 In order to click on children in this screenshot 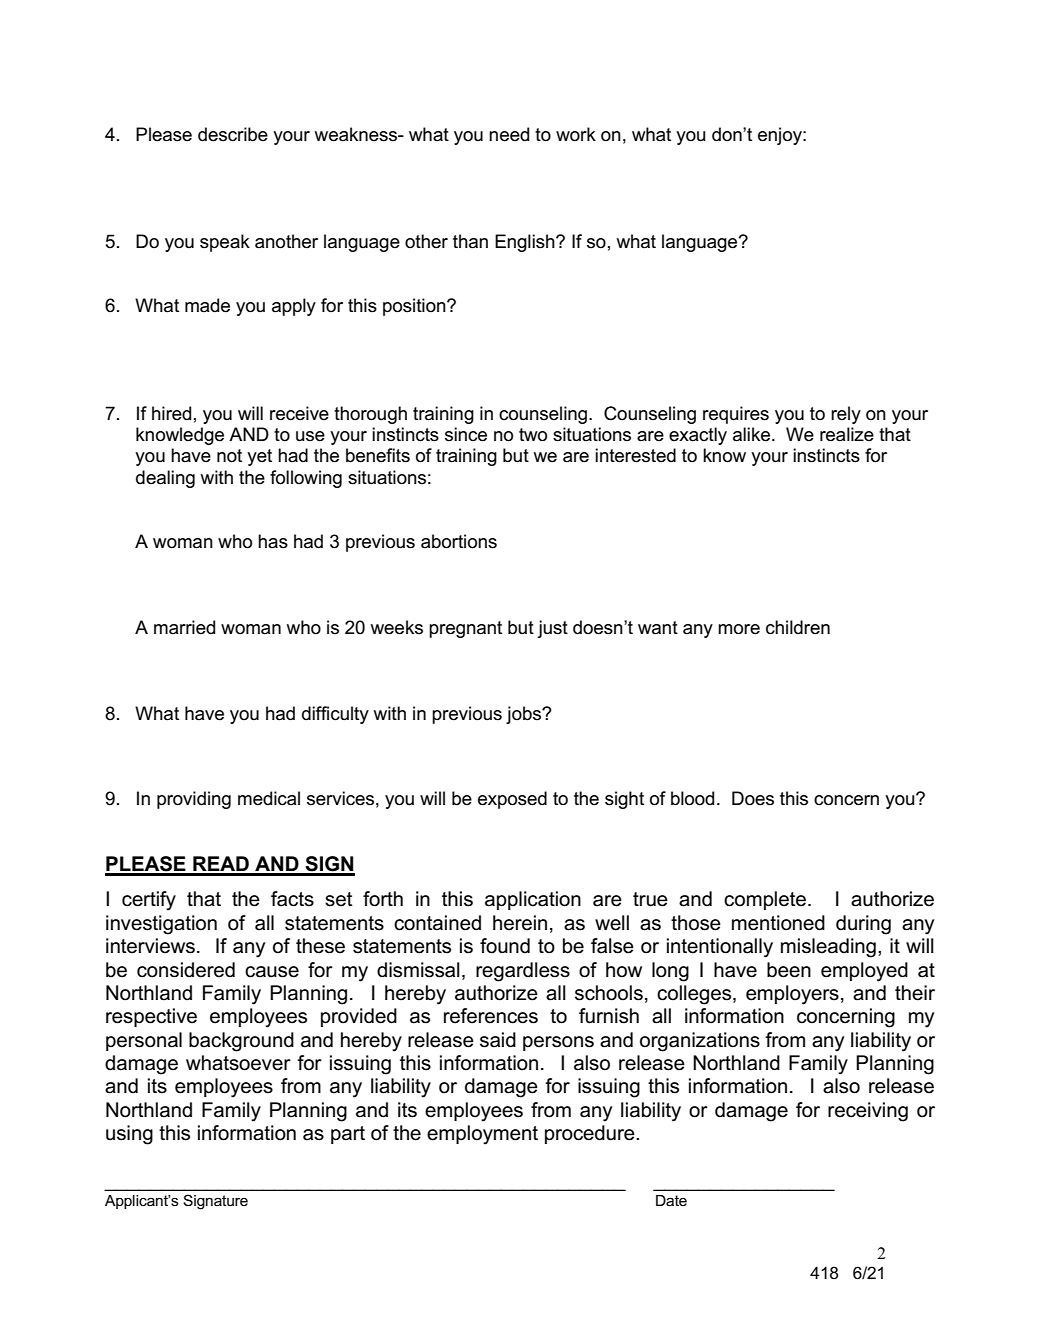, I will do `click(798, 627)`.
